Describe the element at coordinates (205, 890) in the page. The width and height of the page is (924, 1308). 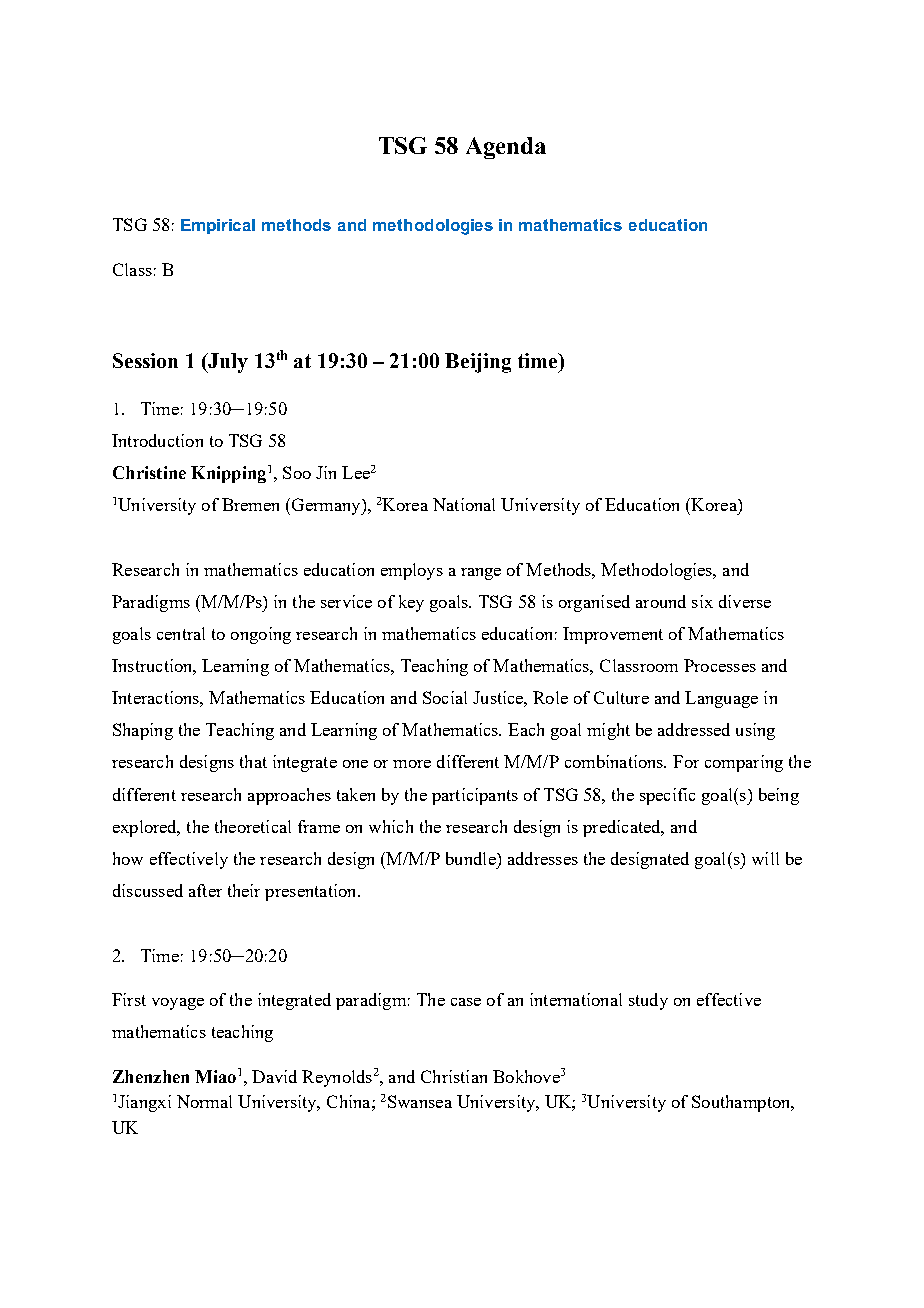
I see `after` at that location.
